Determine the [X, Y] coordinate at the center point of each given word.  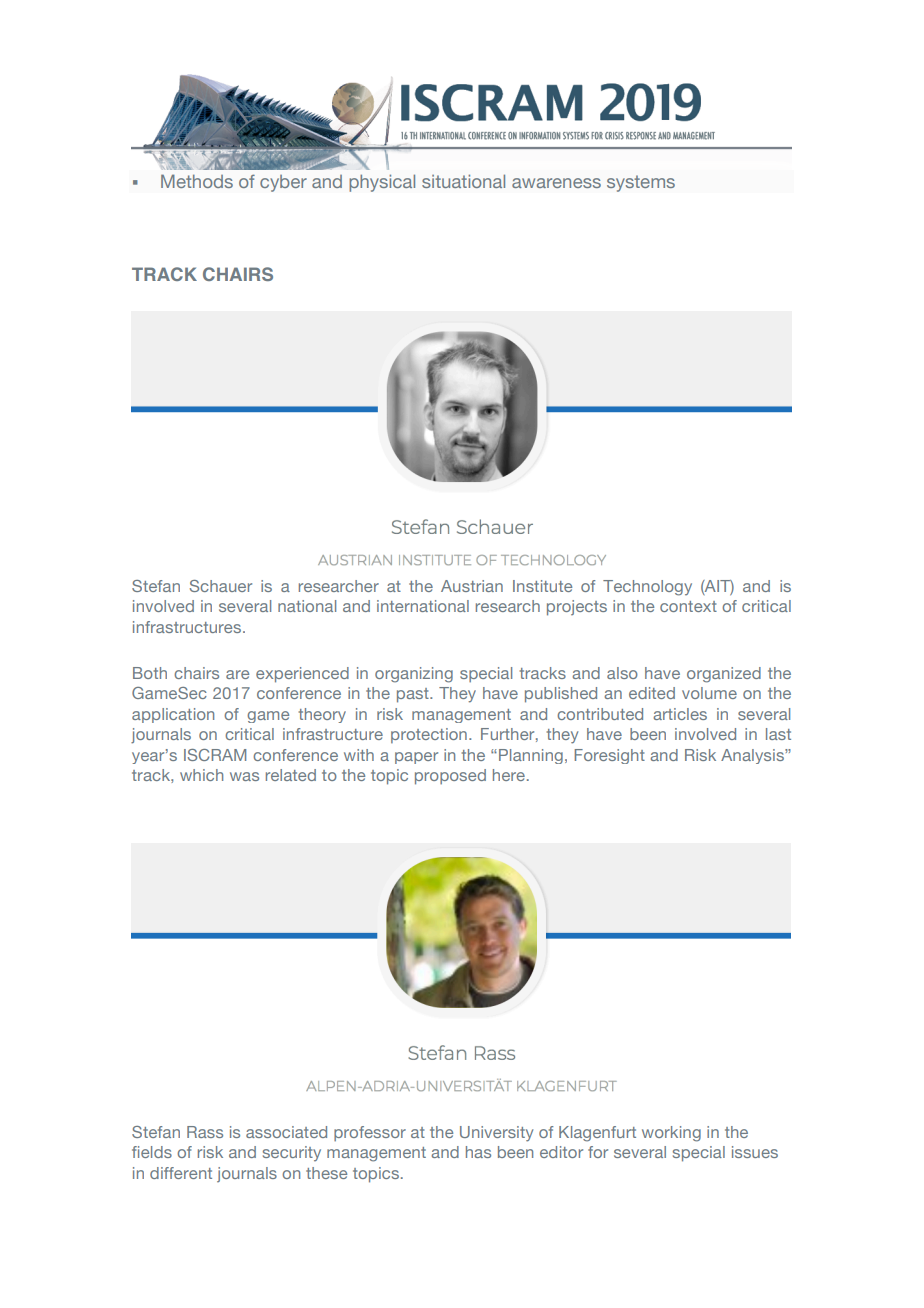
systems [641, 183]
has [478, 1152]
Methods [197, 181]
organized [724, 675]
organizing [414, 675]
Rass [205, 1132]
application [173, 715]
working [671, 1134]
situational [463, 181]
